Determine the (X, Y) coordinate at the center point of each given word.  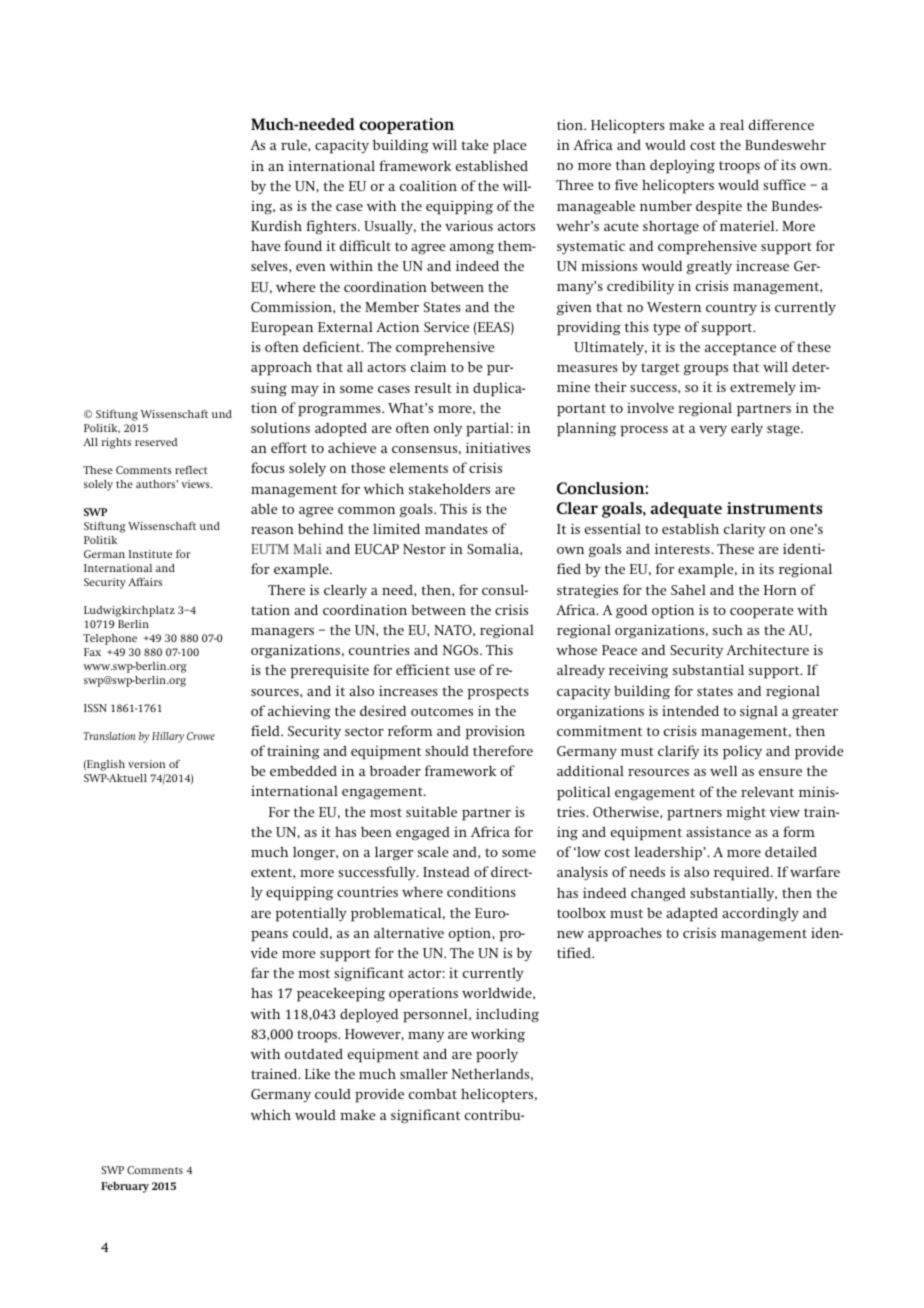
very (713, 431)
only (448, 429)
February (125, 1187)
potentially (311, 914)
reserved (156, 442)
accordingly (760, 914)
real (732, 124)
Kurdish (276, 225)
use (464, 671)
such (728, 629)
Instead (446, 872)
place (509, 146)
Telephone (110, 639)
